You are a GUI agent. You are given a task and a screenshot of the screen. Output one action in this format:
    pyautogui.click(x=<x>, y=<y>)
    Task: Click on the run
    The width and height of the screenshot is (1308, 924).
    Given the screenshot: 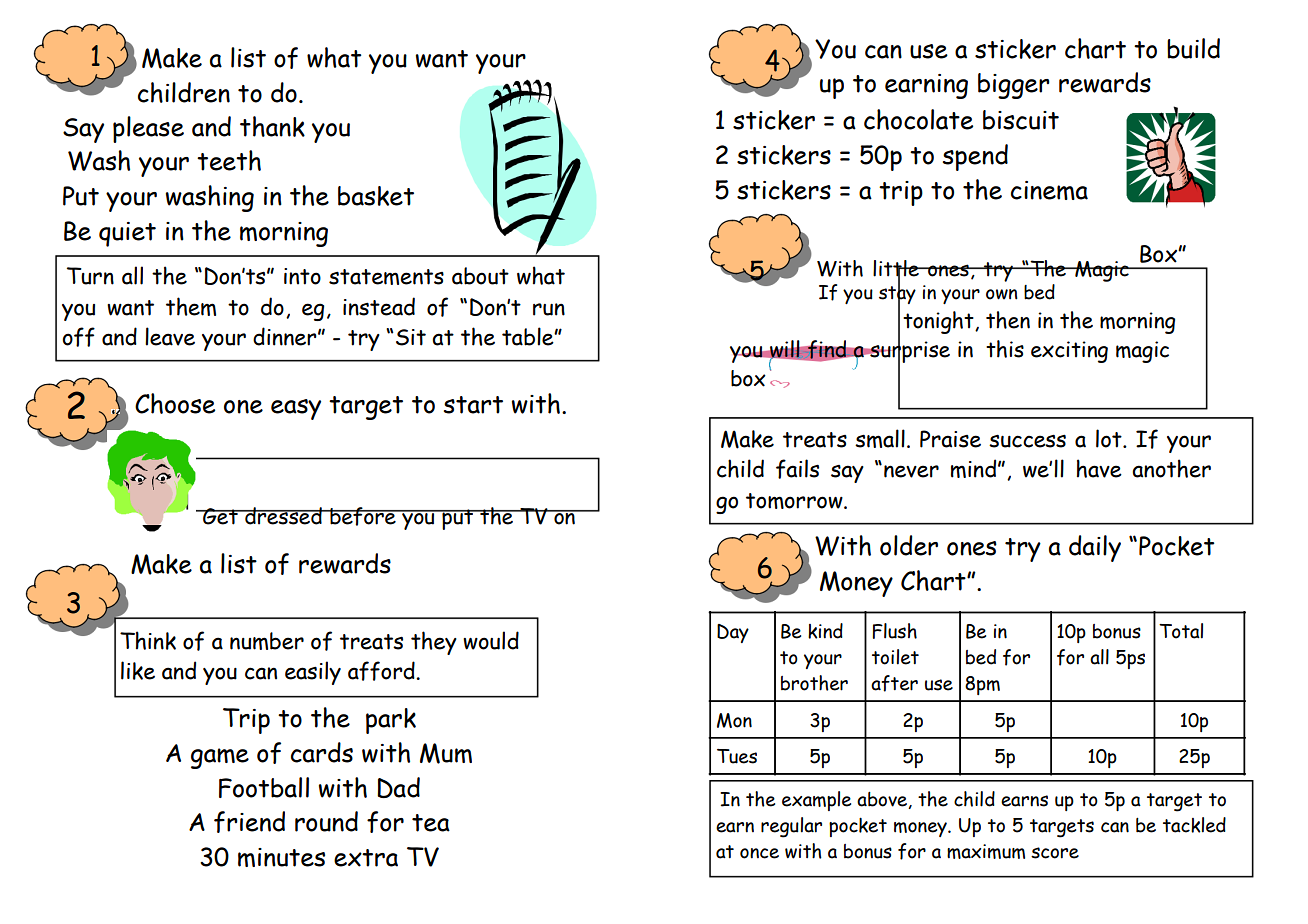 What is the action you would take?
    pyautogui.click(x=549, y=309)
